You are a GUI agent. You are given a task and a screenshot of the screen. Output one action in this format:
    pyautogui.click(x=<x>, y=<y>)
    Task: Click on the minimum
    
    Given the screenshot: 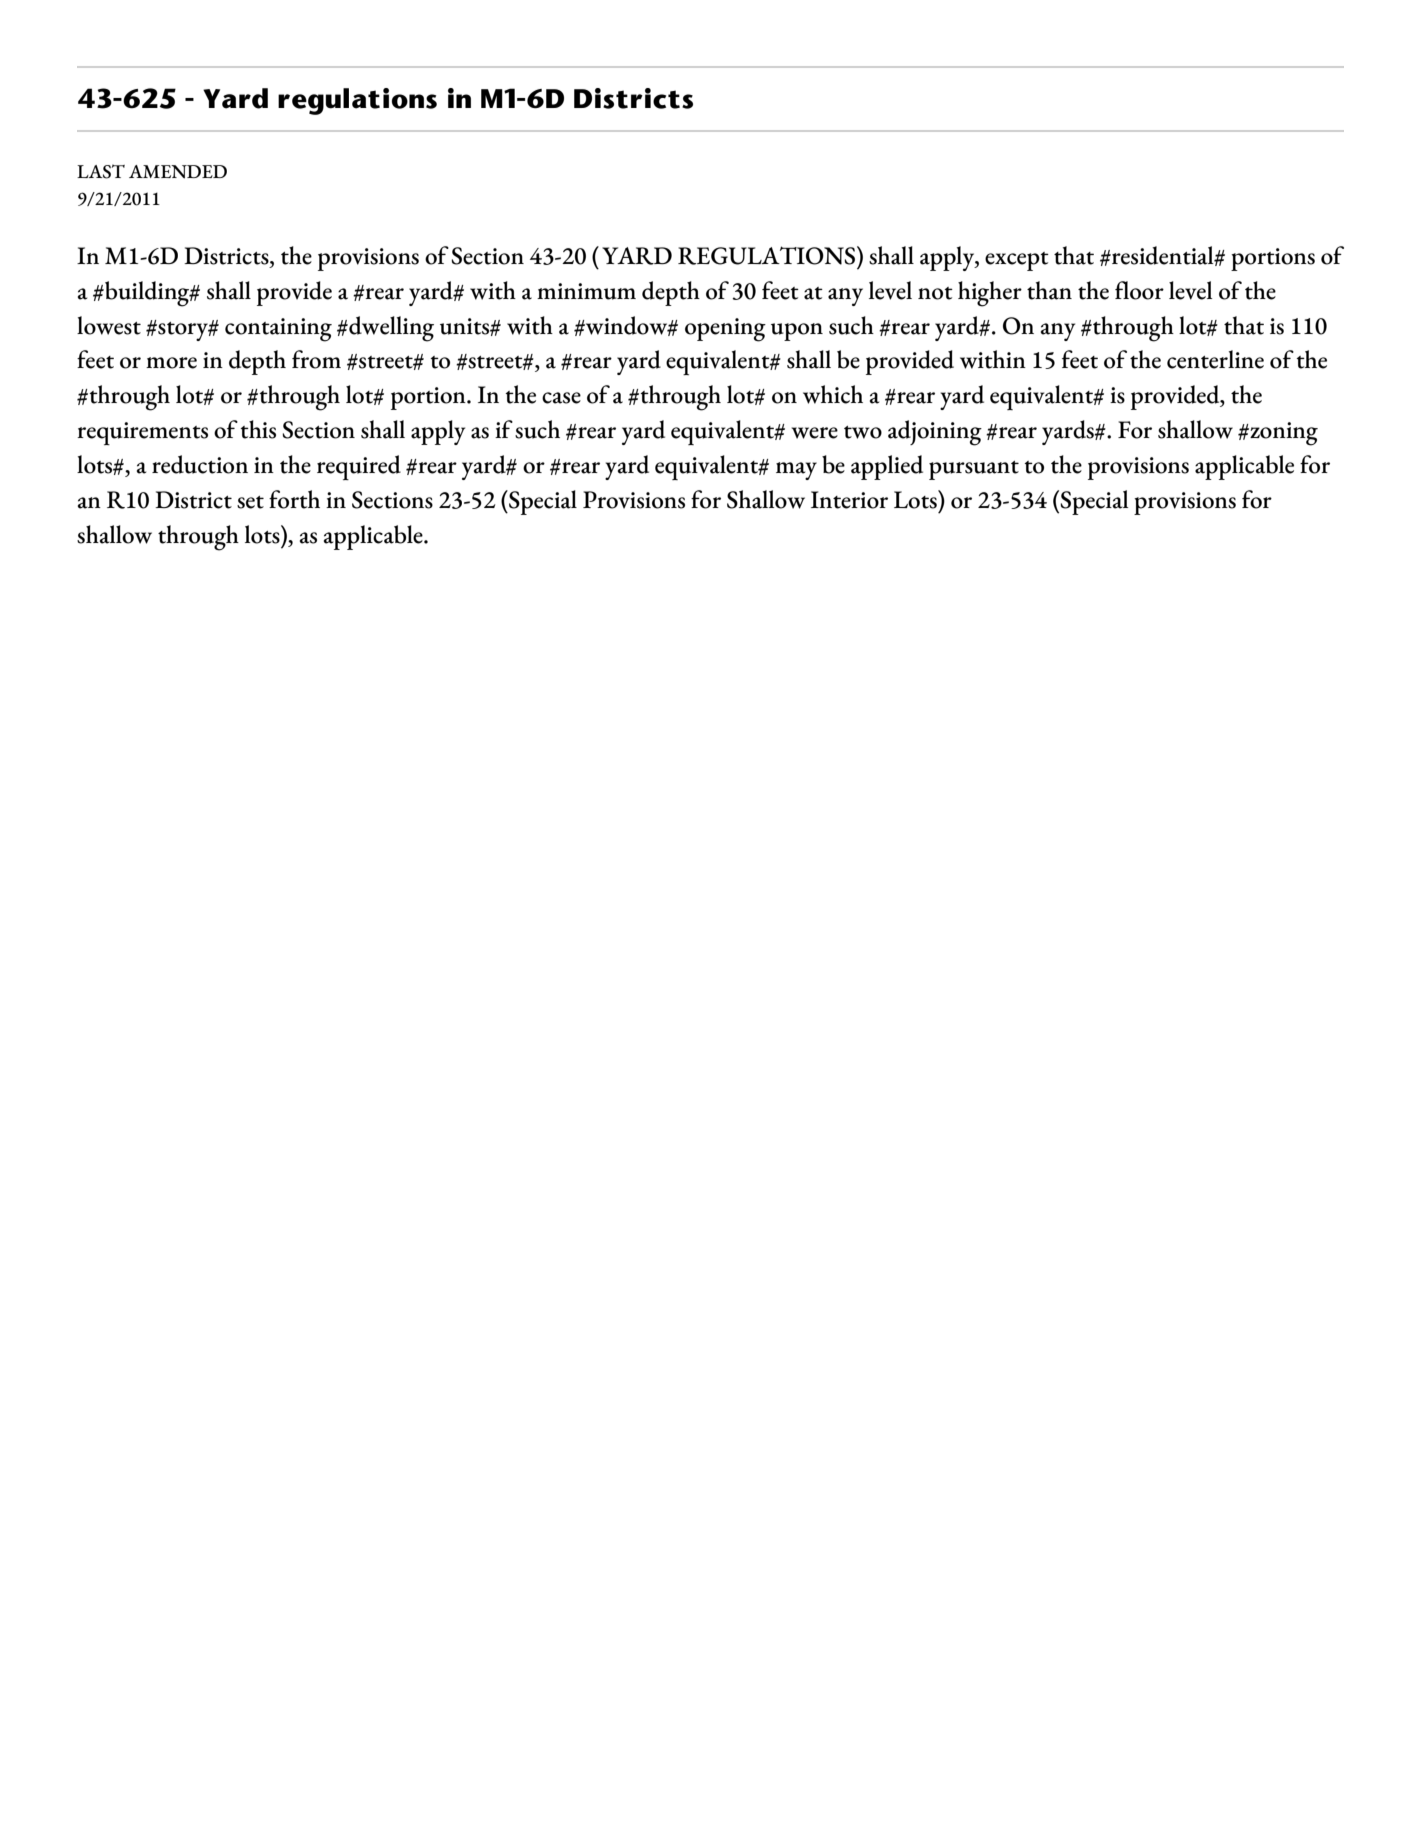 What is the action you would take?
    pyautogui.click(x=586, y=291)
